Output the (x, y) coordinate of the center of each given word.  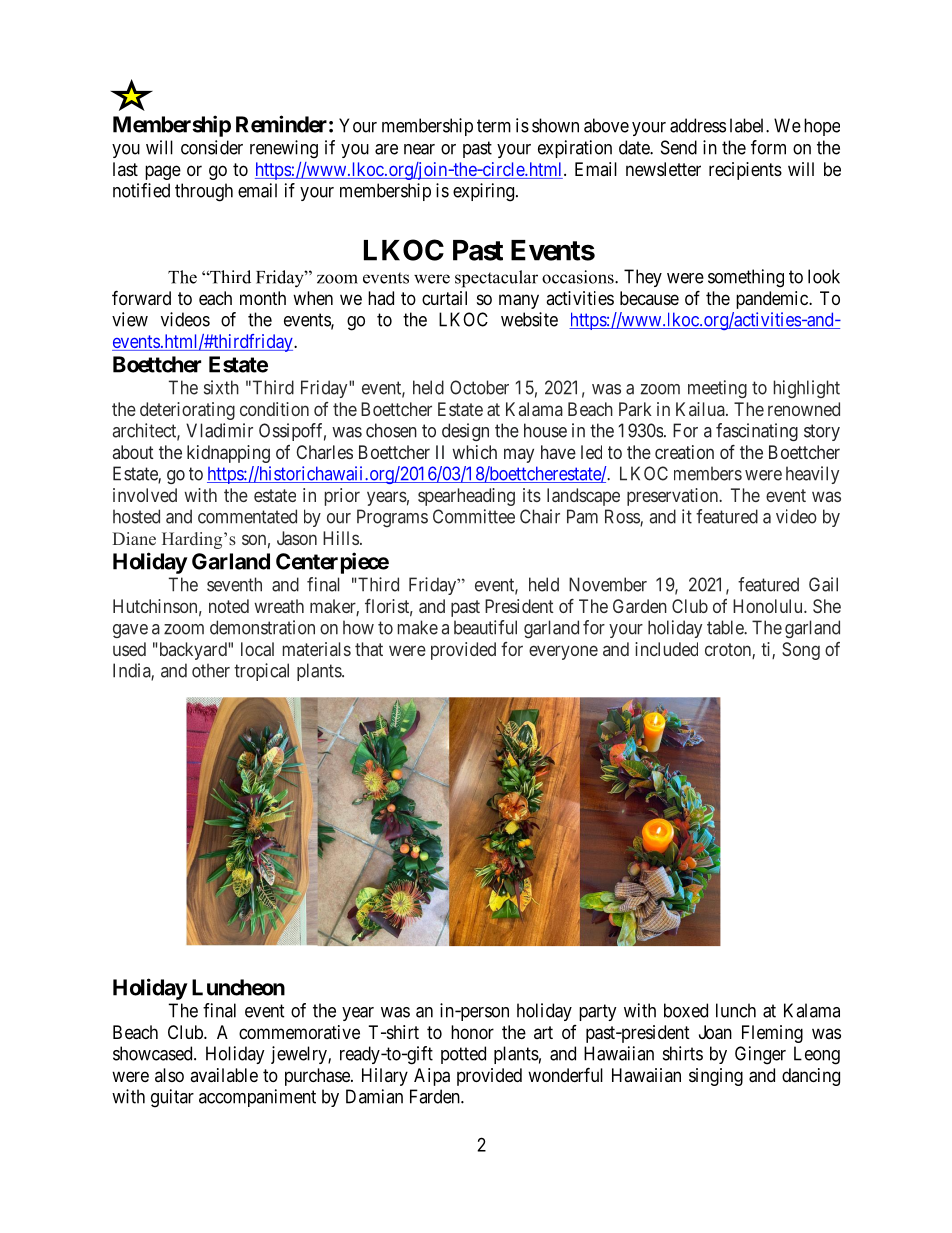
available (224, 1075)
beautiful (485, 627)
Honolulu (769, 606)
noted (229, 606)
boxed (686, 1010)
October (479, 387)
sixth (221, 387)
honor (472, 1032)
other (211, 670)
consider (212, 147)
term (494, 126)
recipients (745, 171)
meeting (717, 389)
